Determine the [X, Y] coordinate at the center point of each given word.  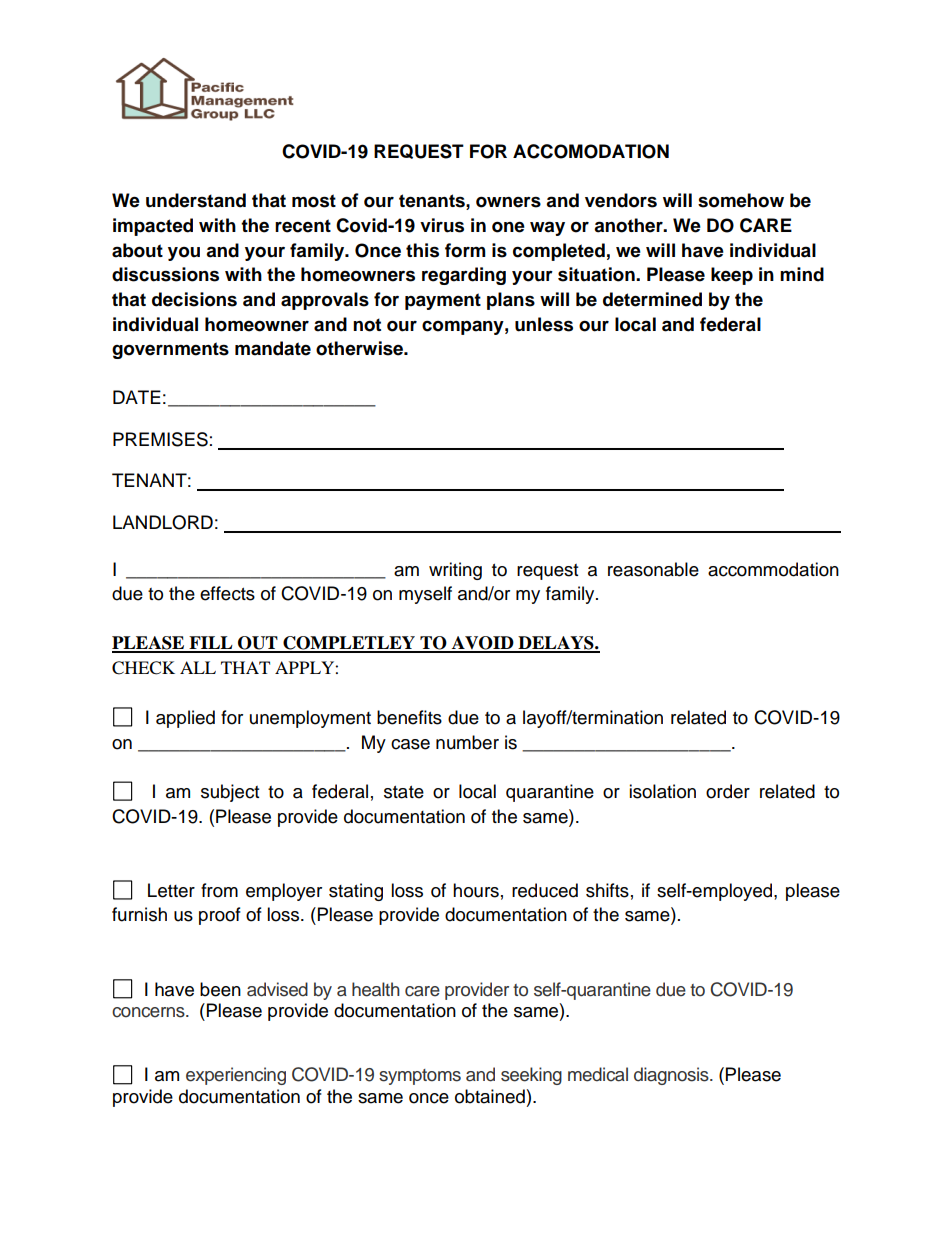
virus [442, 225]
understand [196, 200]
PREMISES [160, 439]
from [219, 890]
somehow [741, 200]
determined [652, 299]
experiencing [236, 1076]
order [728, 791]
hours [476, 890]
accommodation [773, 569]
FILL [211, 644]
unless [544, 324]
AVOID [483, 644]
